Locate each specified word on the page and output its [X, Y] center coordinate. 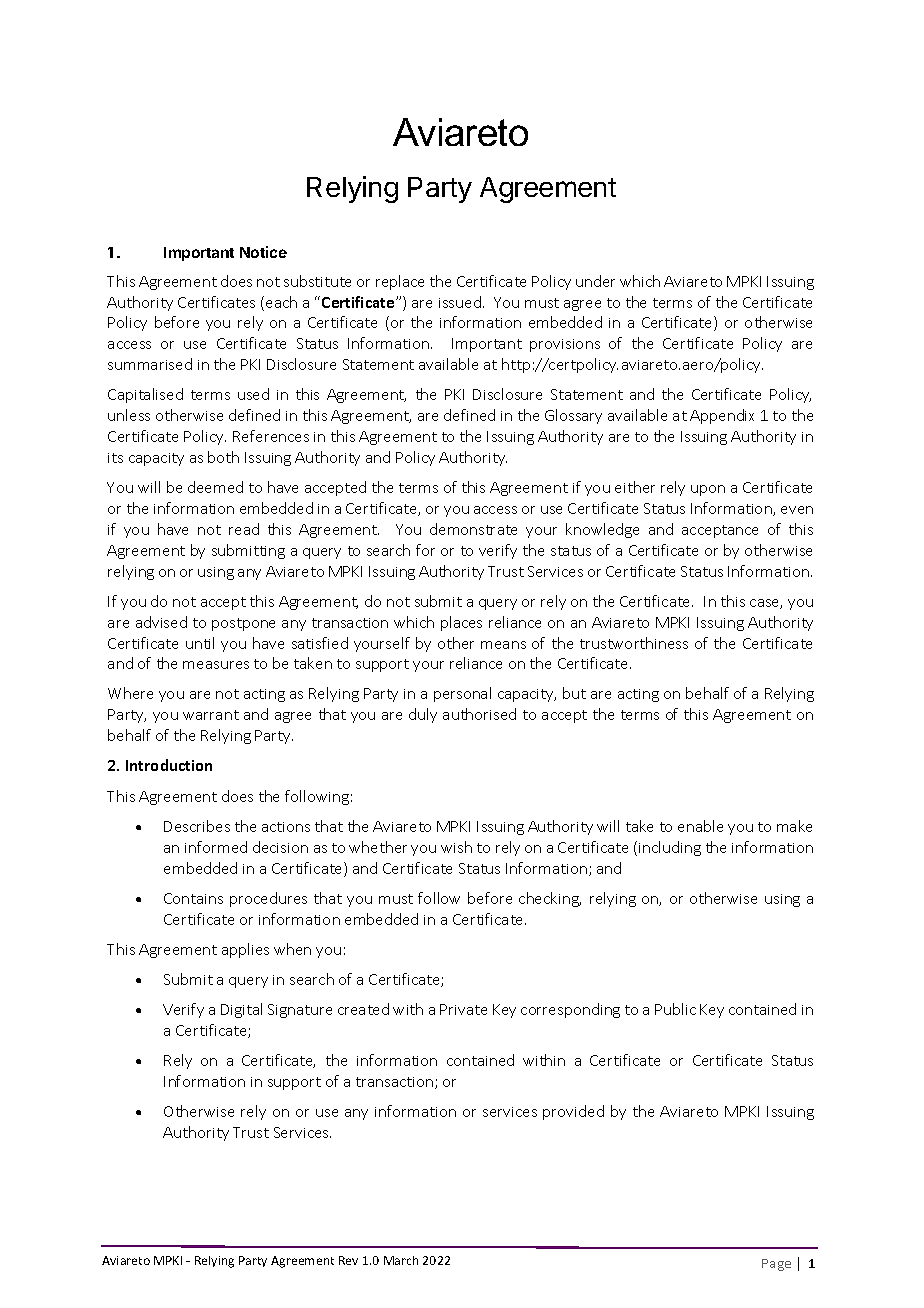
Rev [348, 1260]
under [595, 281]
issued [460, 302]
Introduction [169, 765]
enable [700, 826]
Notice [263, 252]
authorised [479, 714]
